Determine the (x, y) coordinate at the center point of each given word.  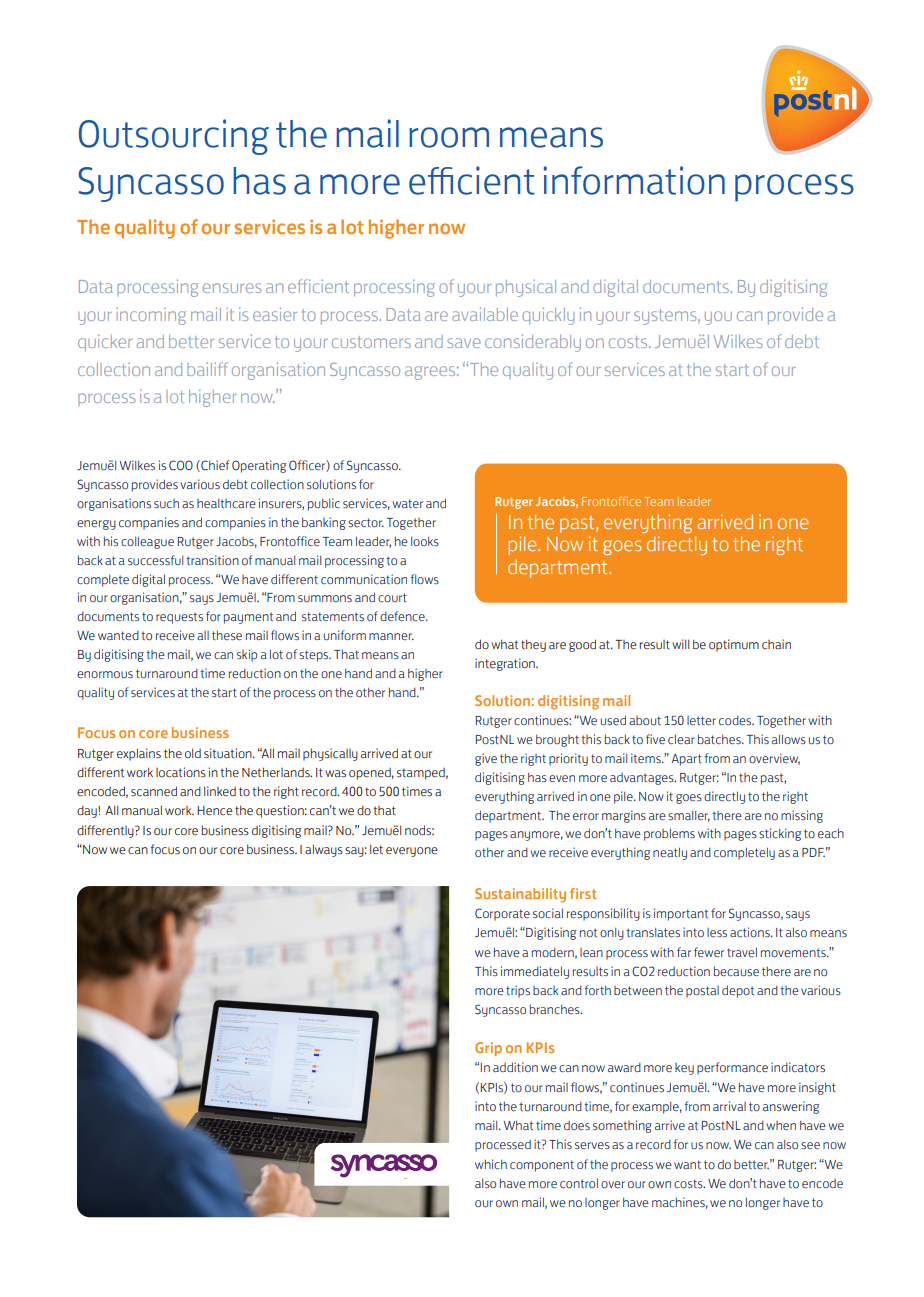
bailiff (207, 369)
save (464, 343)
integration (506, 664)
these (227, 635)
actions (751, 932)
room (449, 137)
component (542, 1166)
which (491, 1164)
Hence (215, 810)
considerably (533, 343)
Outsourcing (174, 137)
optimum (734, 645)
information (634, 180)
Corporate (502, 914)
